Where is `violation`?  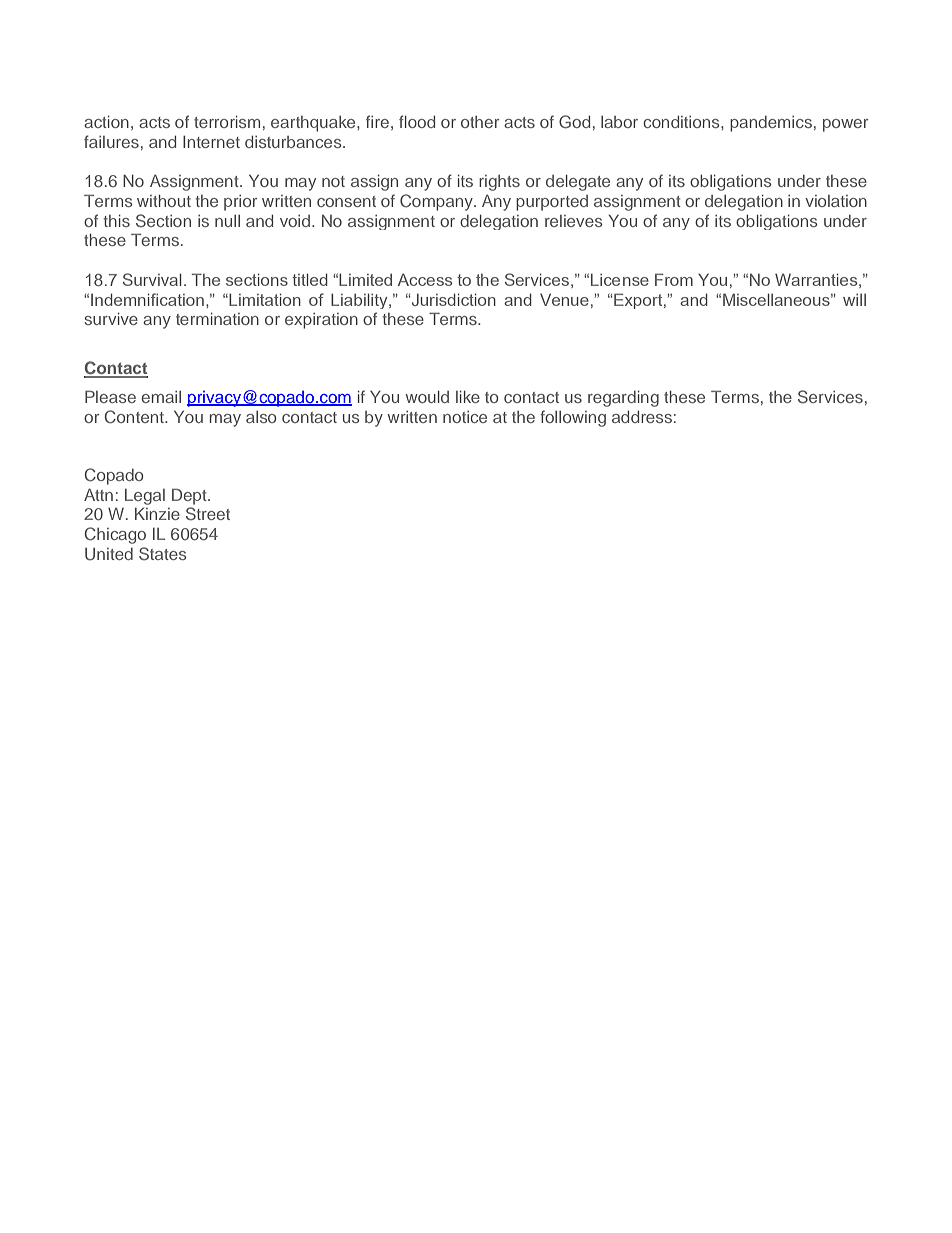 violation is located at coordinates (836, 201).
